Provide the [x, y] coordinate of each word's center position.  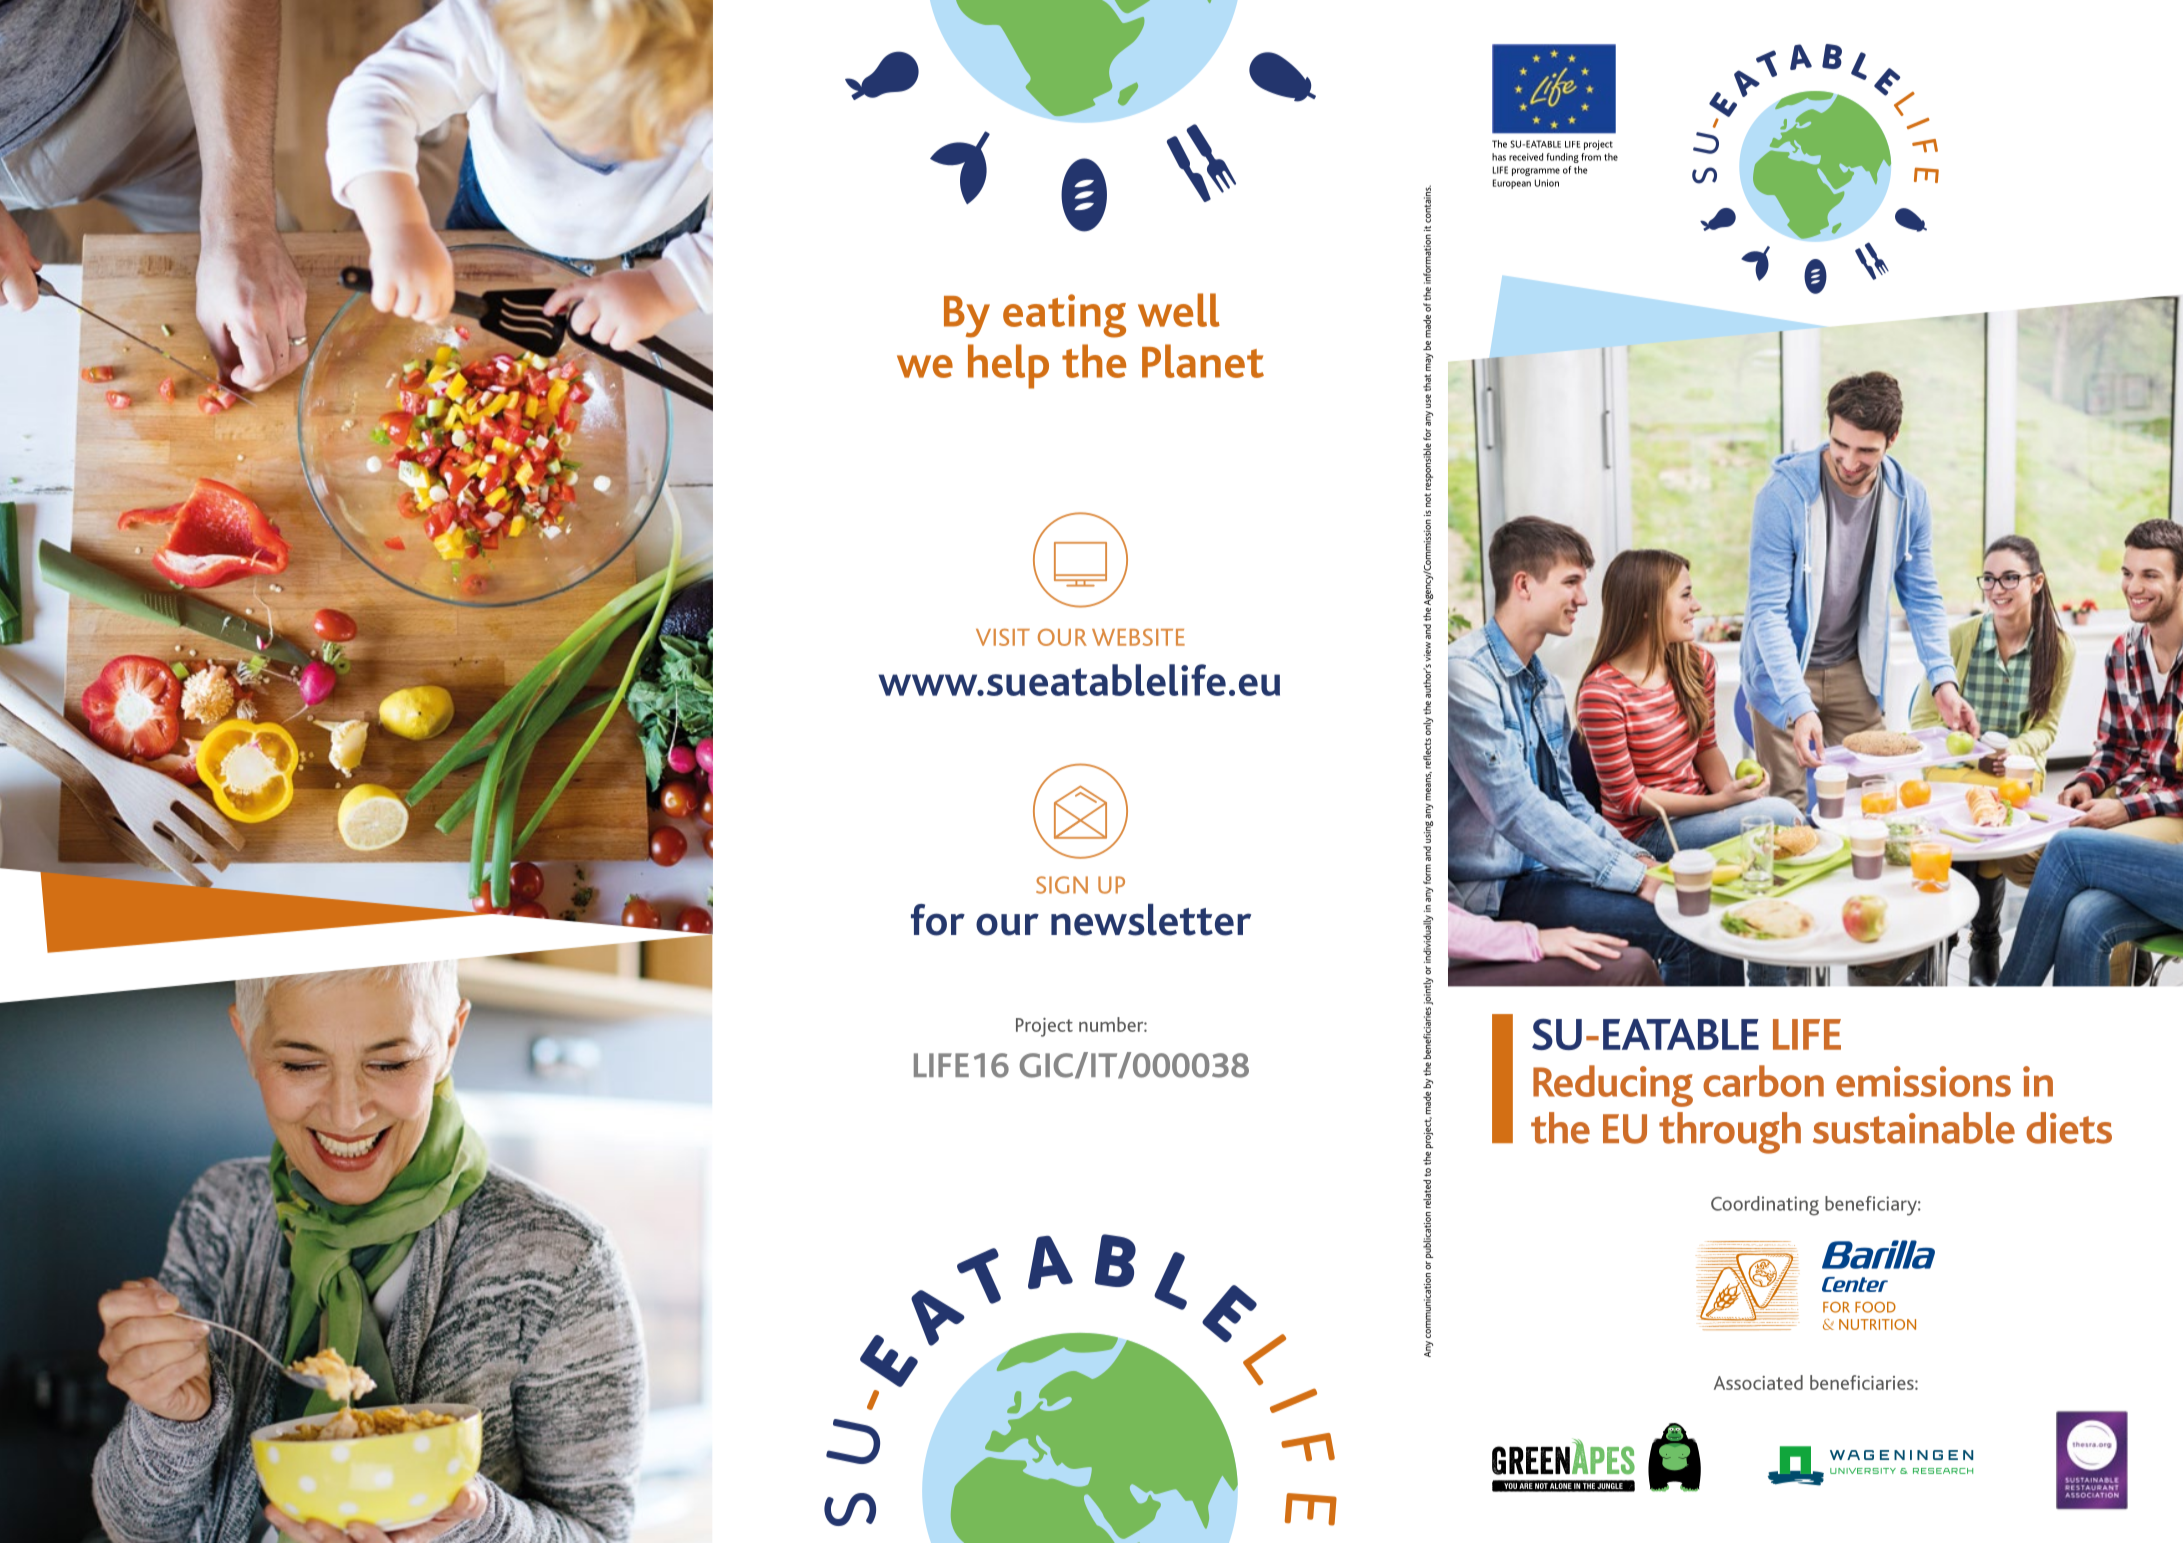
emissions [1923, 1081]
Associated [1758, 1382]
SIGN [1062, 885]
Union [1547, 183]
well [1179, 310]
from [1591, 157]
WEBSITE [1138, 637]
